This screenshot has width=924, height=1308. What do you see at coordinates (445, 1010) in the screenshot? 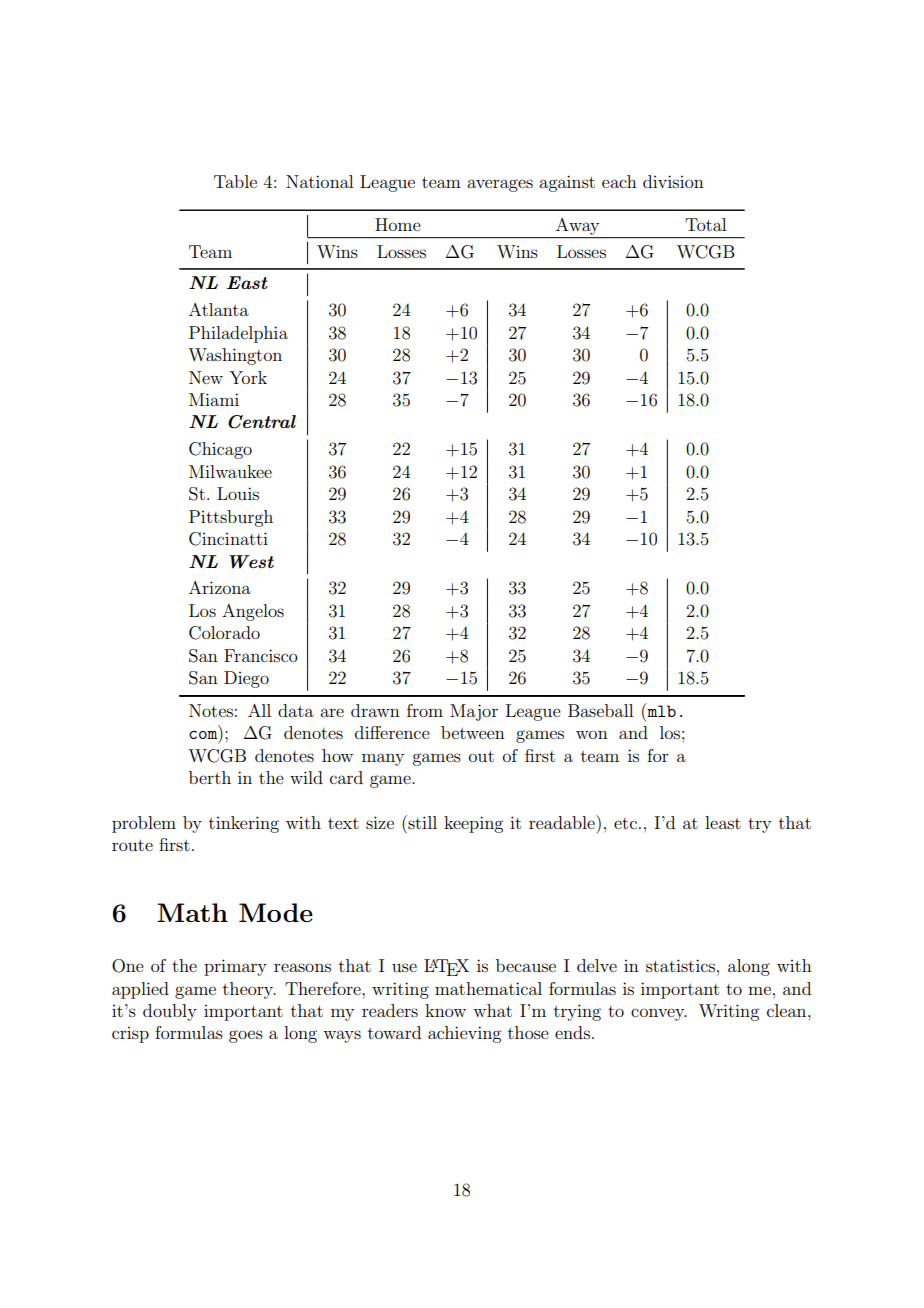
I see `know` at bounding box center [445, 1010].
